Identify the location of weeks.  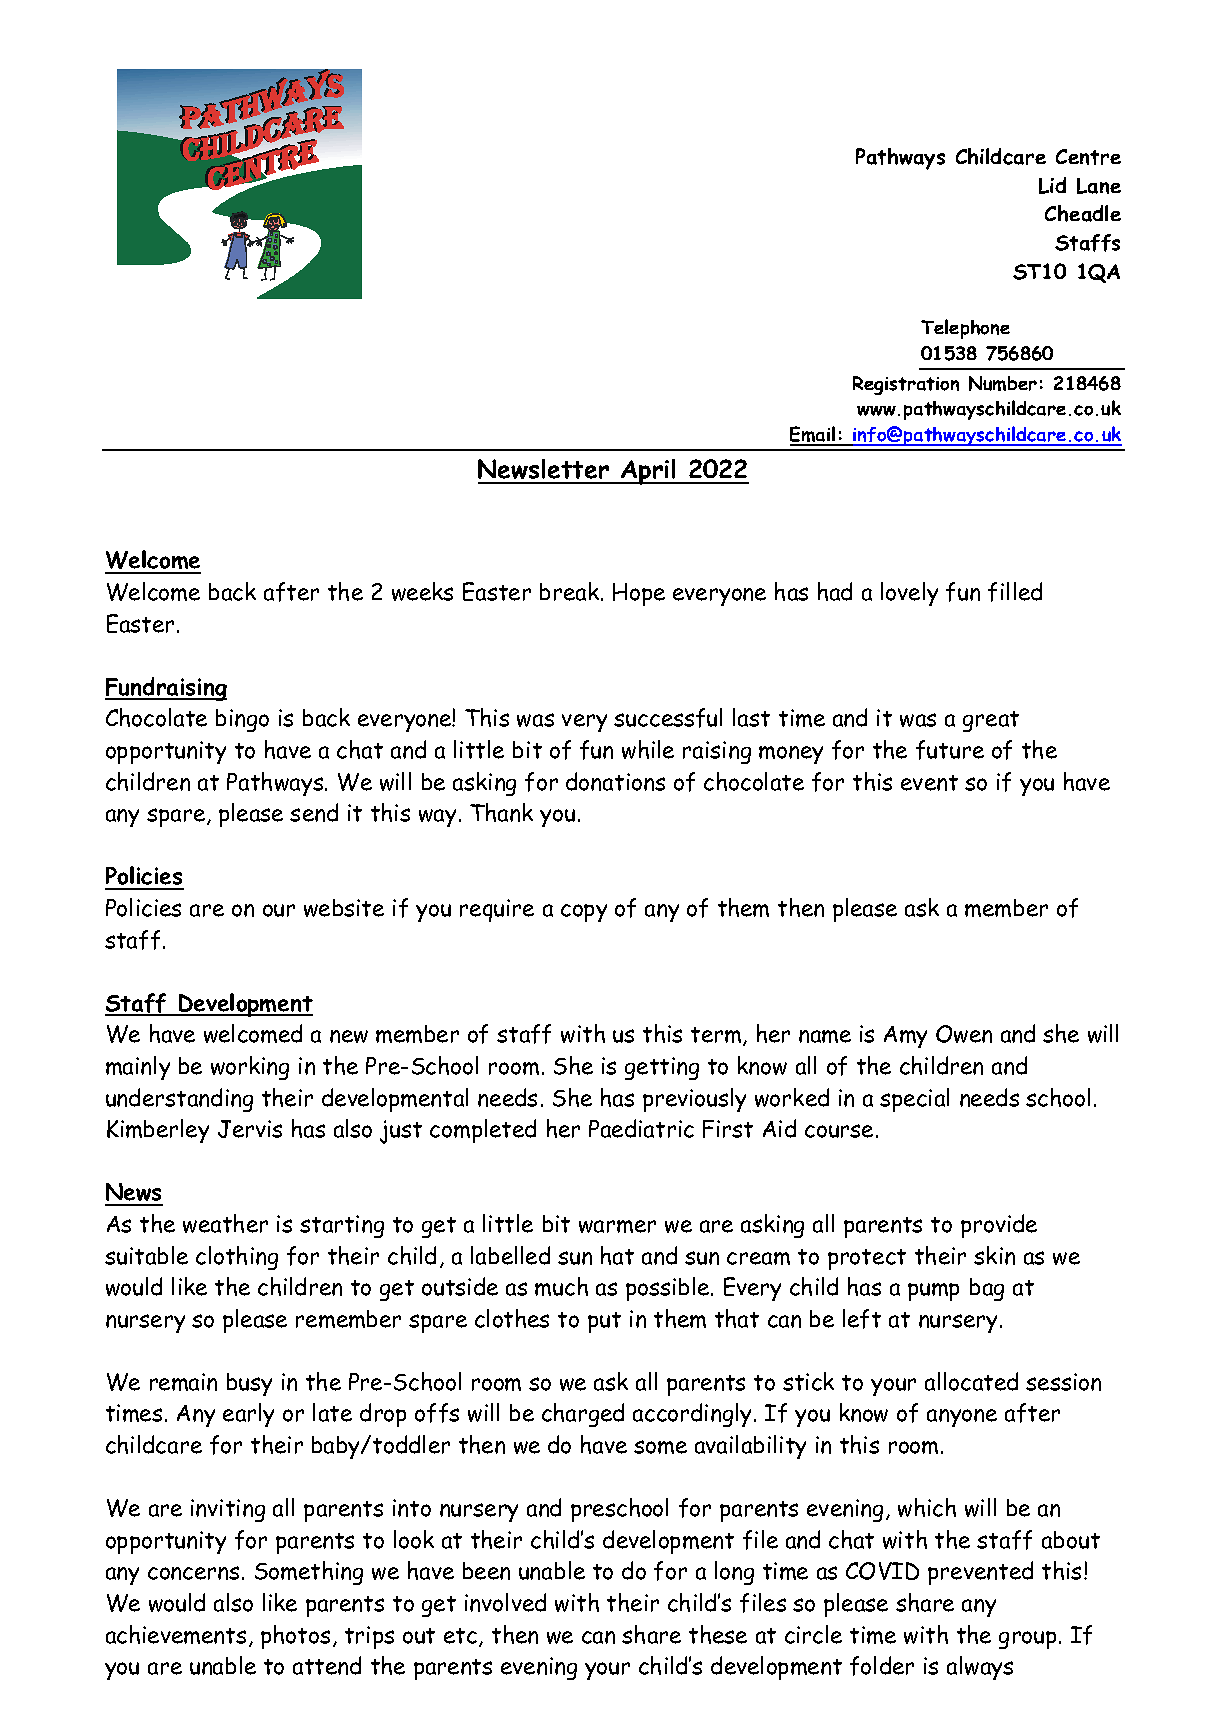
(422, 591).
